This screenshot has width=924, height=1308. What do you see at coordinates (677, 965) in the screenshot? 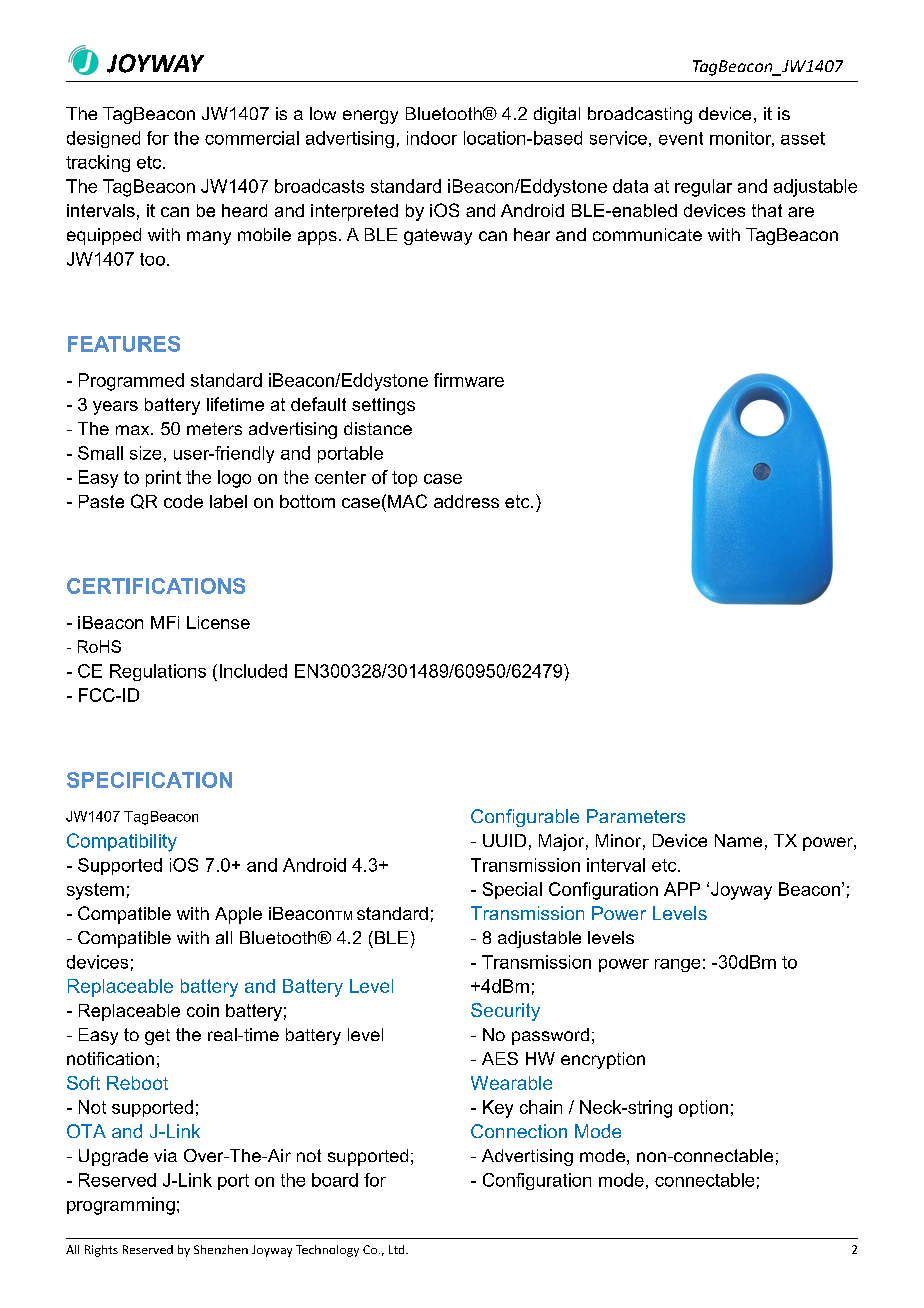
I see `range` at bounding box center [677, 965].
